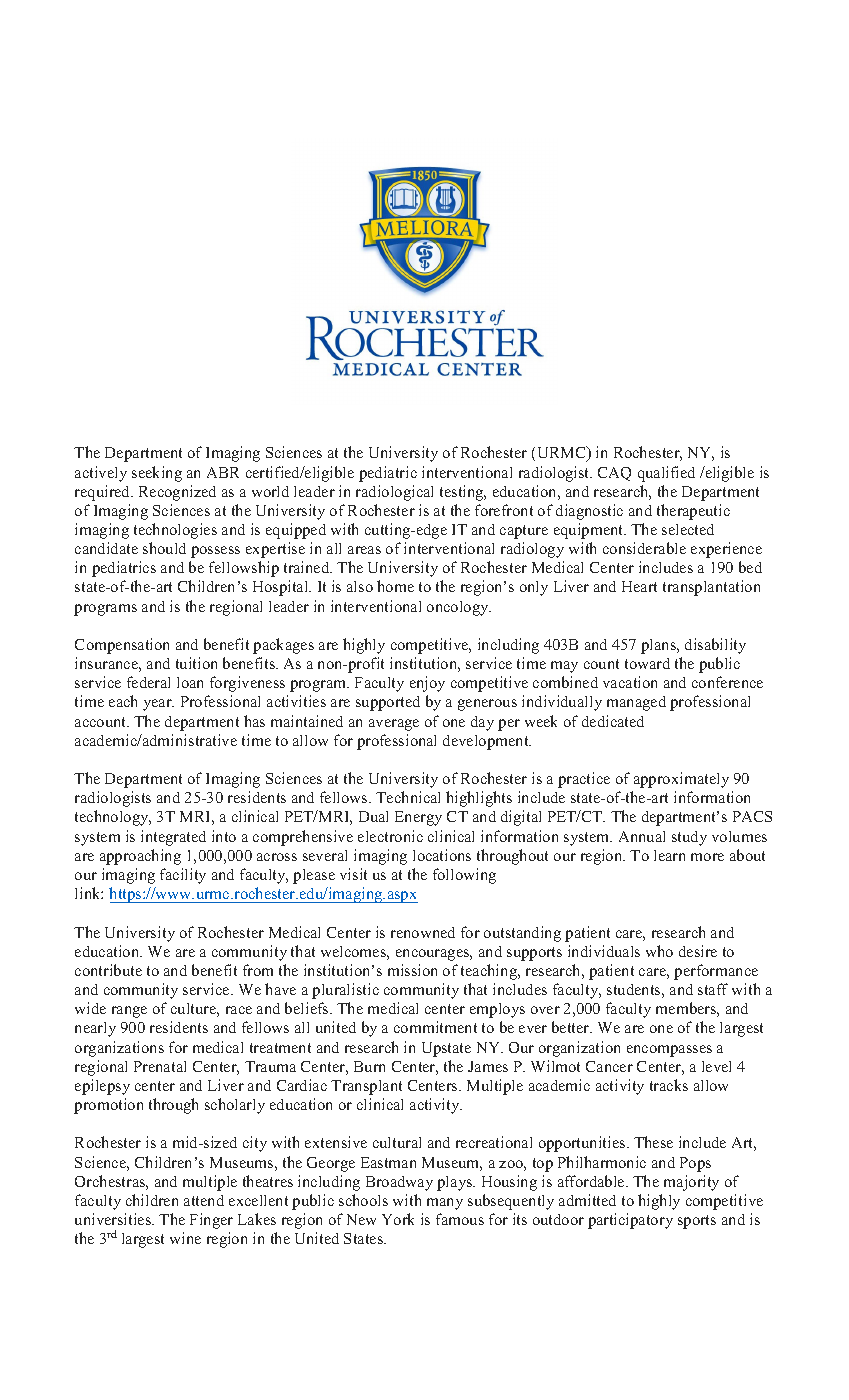  I want to click on therapeutic, so click(693, 512).
